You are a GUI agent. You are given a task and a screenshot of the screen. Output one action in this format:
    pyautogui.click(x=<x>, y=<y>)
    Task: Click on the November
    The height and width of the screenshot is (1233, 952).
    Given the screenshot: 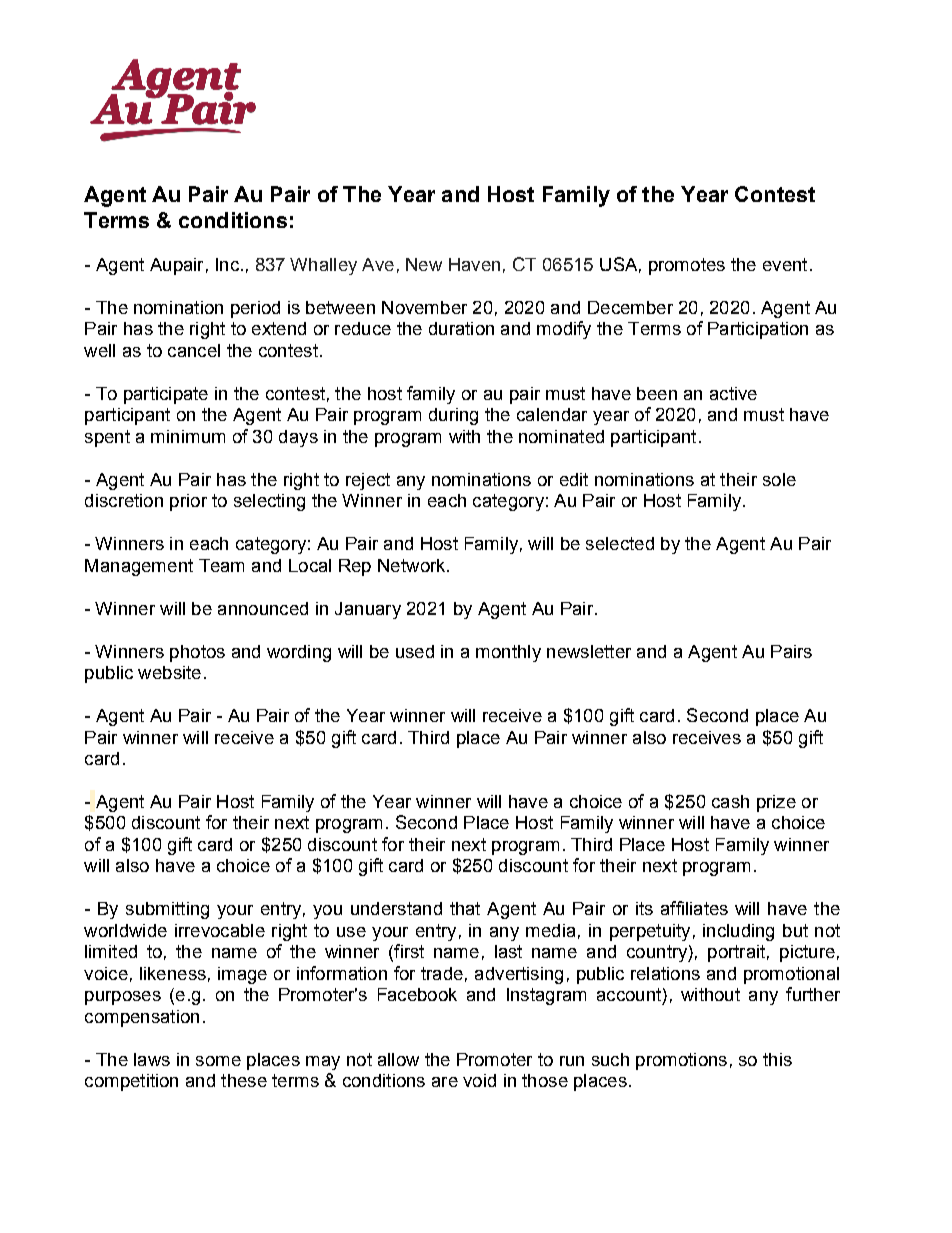 What is the action you would take?
    pyautogui.click(x=424, y=307)
